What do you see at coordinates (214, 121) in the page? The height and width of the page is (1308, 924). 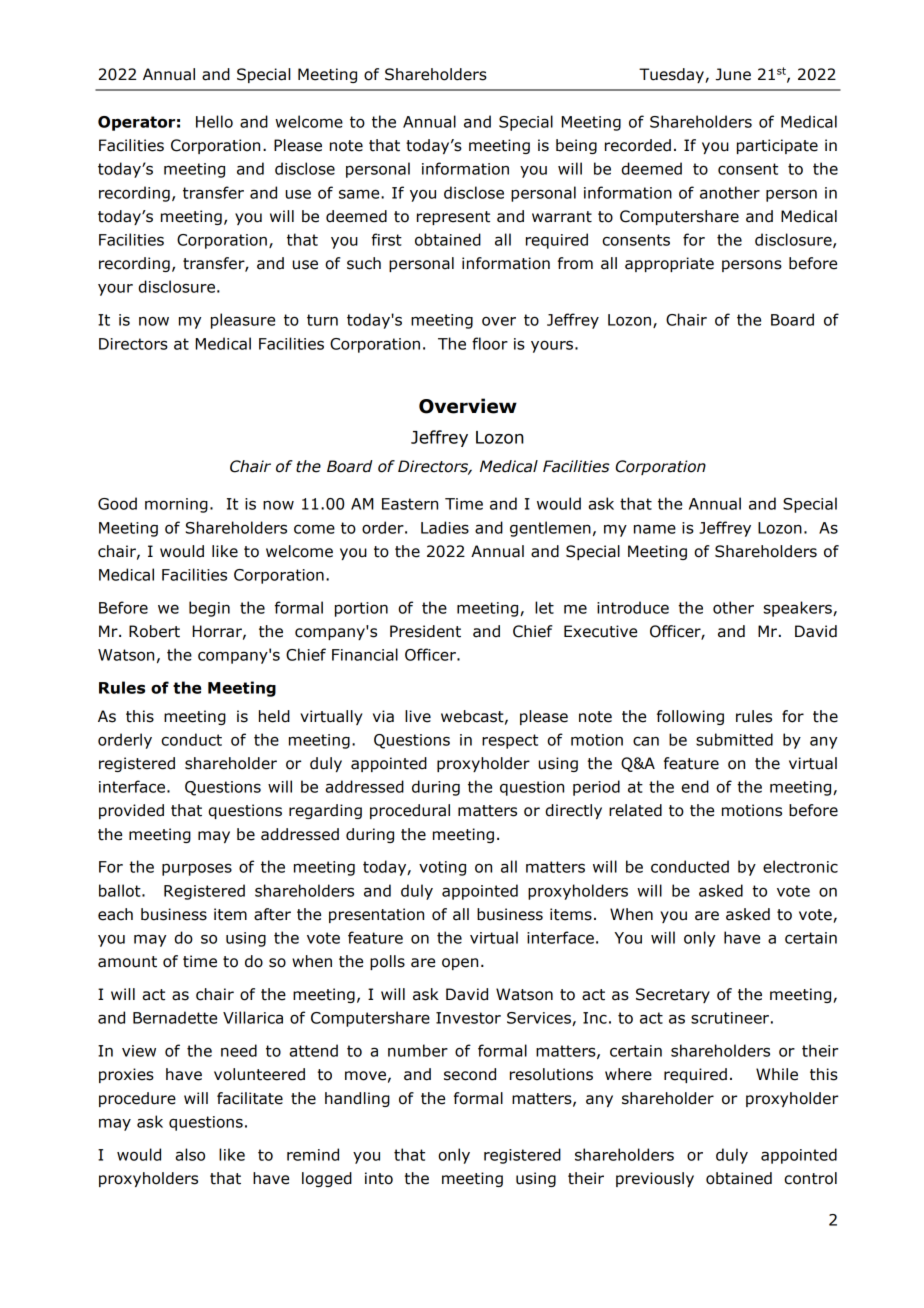 I see `Hello` at bounding box center [214, 121].
